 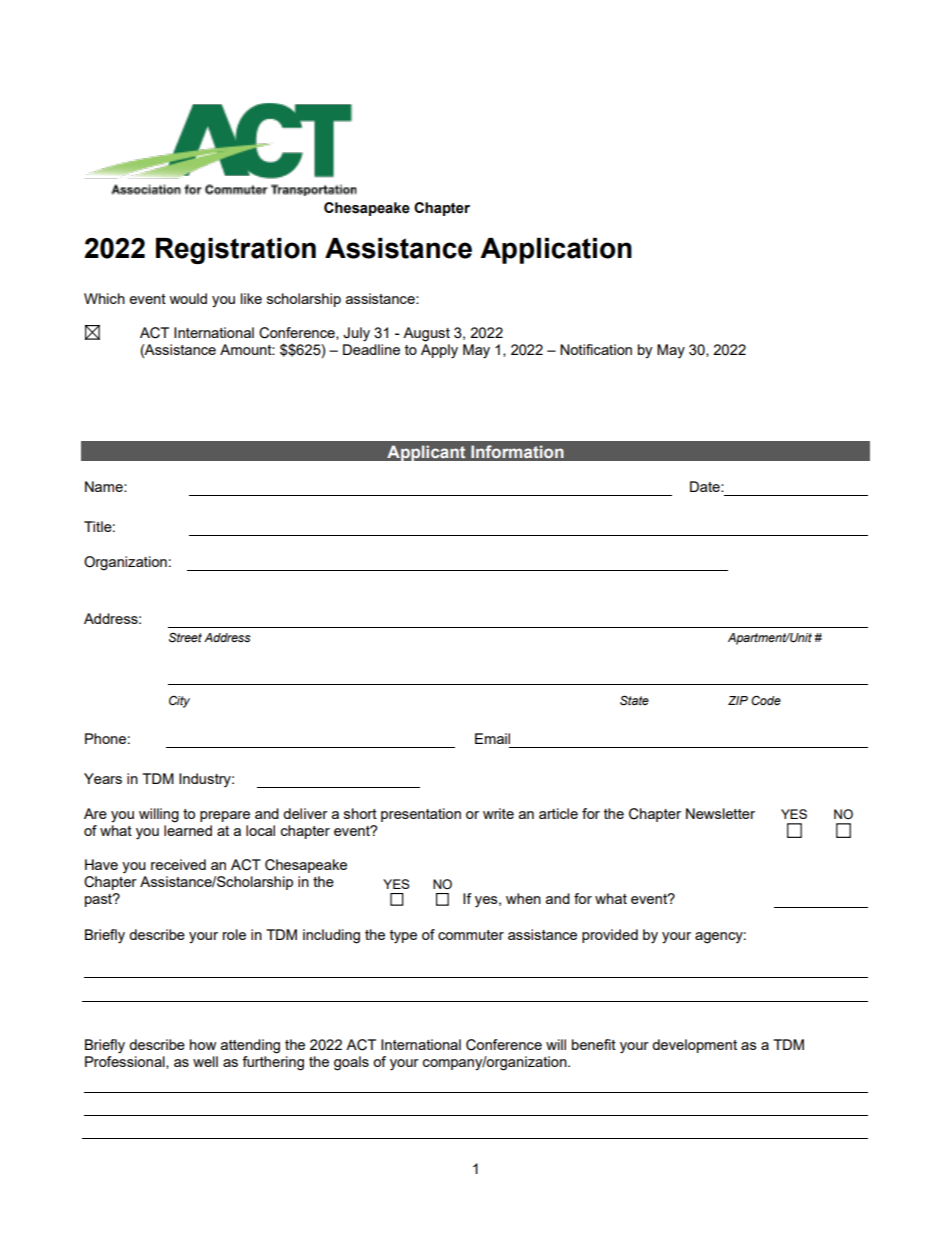 What do you see at coordinates (188, 298) in the page?
I see `would` at bounding box center [188, 298].
